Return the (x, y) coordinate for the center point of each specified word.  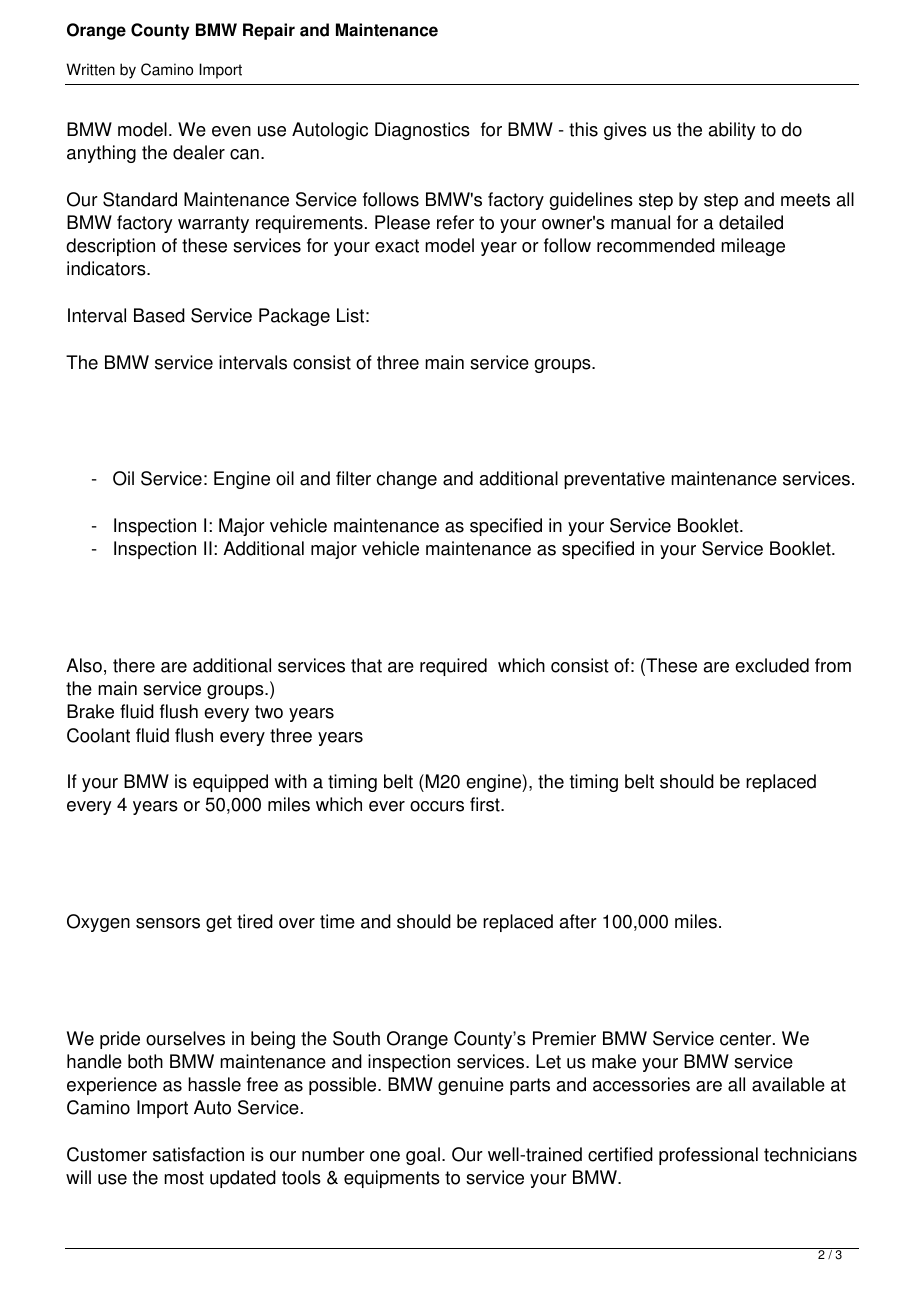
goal (423, 1156)
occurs (437, 806)
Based (159, 315)
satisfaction (198, 1154)
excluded (772, 665)
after (578, 921)
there (134, 665)
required (453, 667)
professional (708, 1156)
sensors (168, 923)
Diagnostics (422, 131)
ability (732, 131)
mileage (753, 247)
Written (90, 69)
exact (397, 246)
